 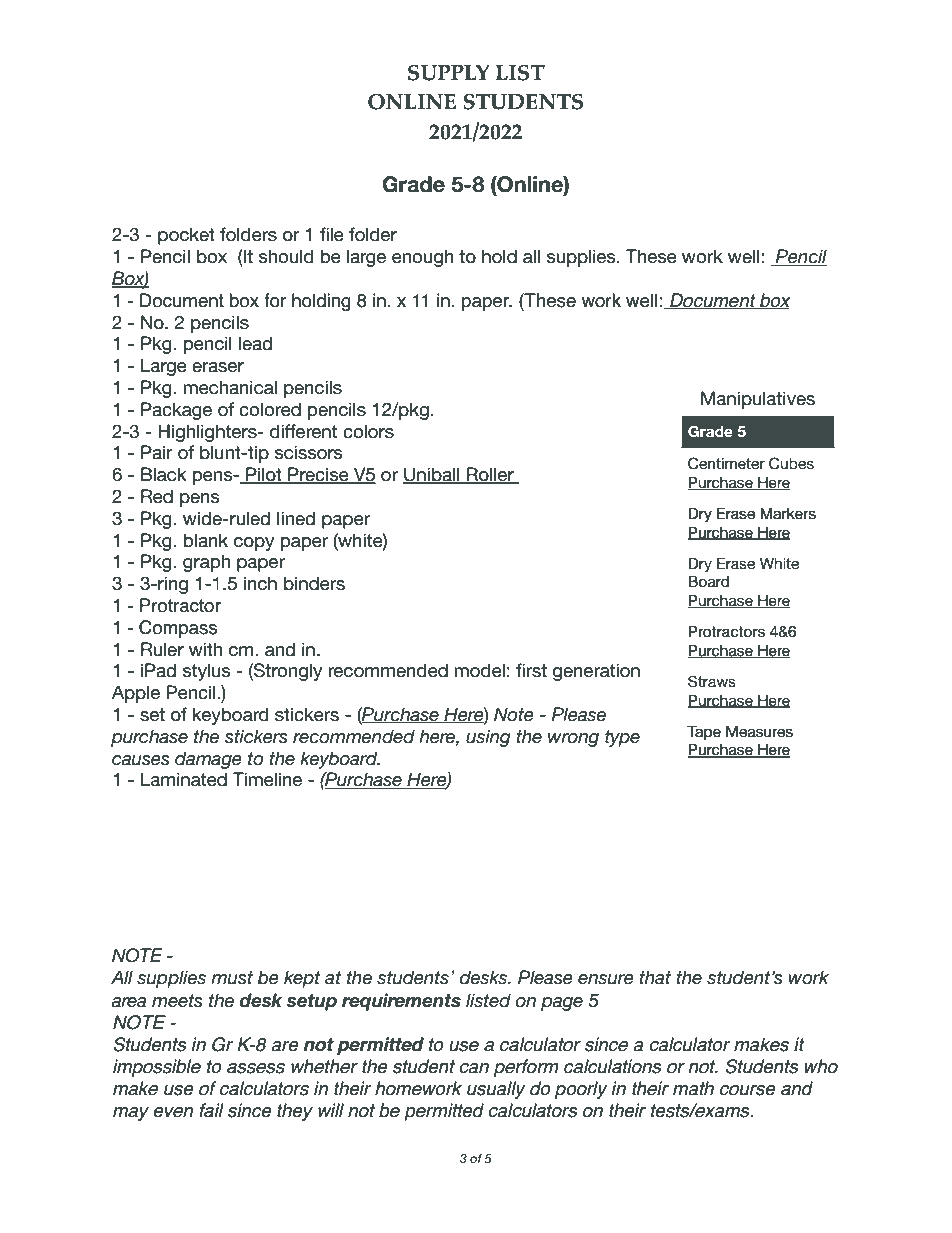 I want to click on fail, so click(x=211, y=1110).
